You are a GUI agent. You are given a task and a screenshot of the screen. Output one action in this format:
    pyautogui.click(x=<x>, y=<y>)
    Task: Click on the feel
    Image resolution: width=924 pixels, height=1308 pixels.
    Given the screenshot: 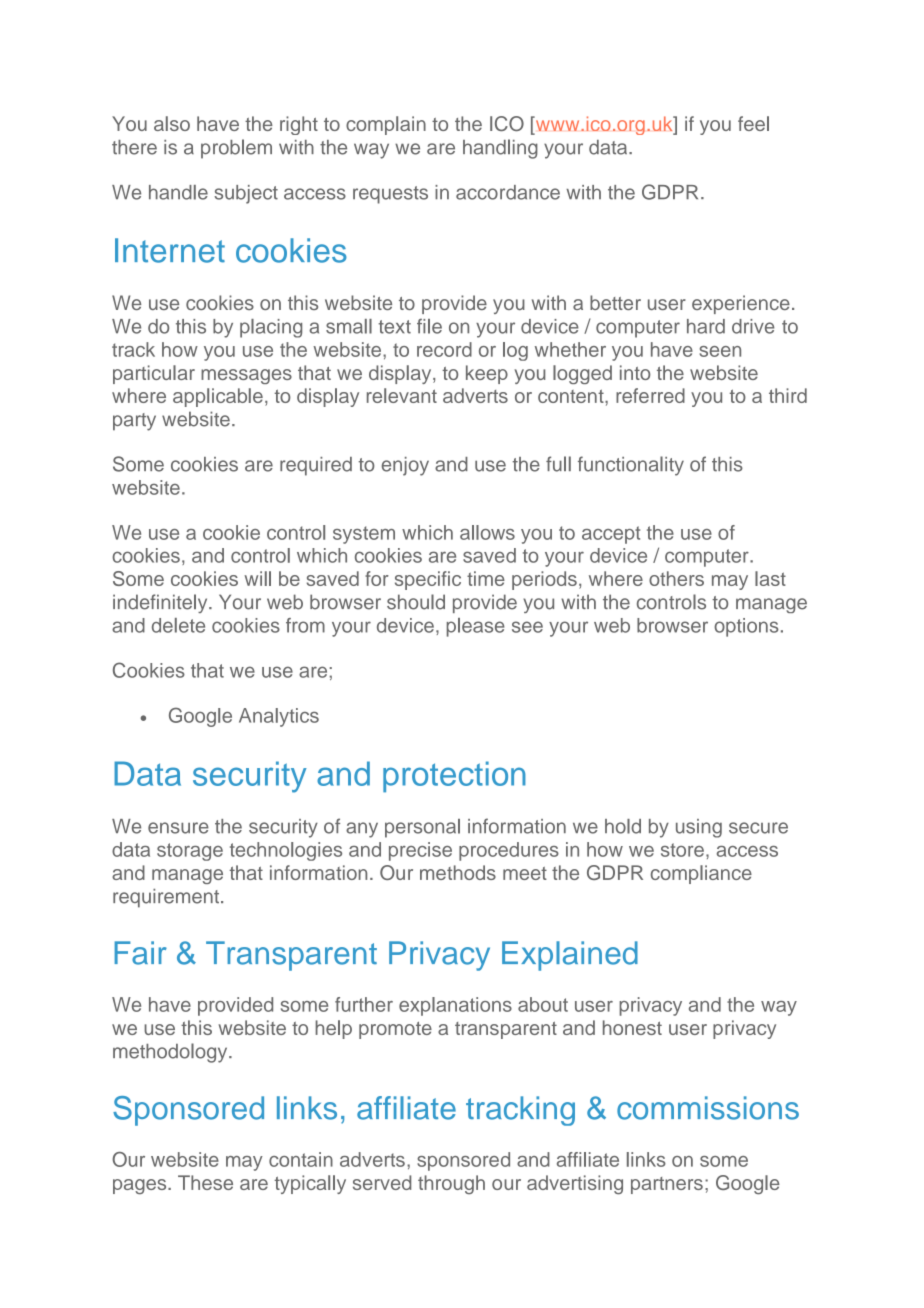 What is the action you would take?
    pyautogui.click(x=753, y=123)
